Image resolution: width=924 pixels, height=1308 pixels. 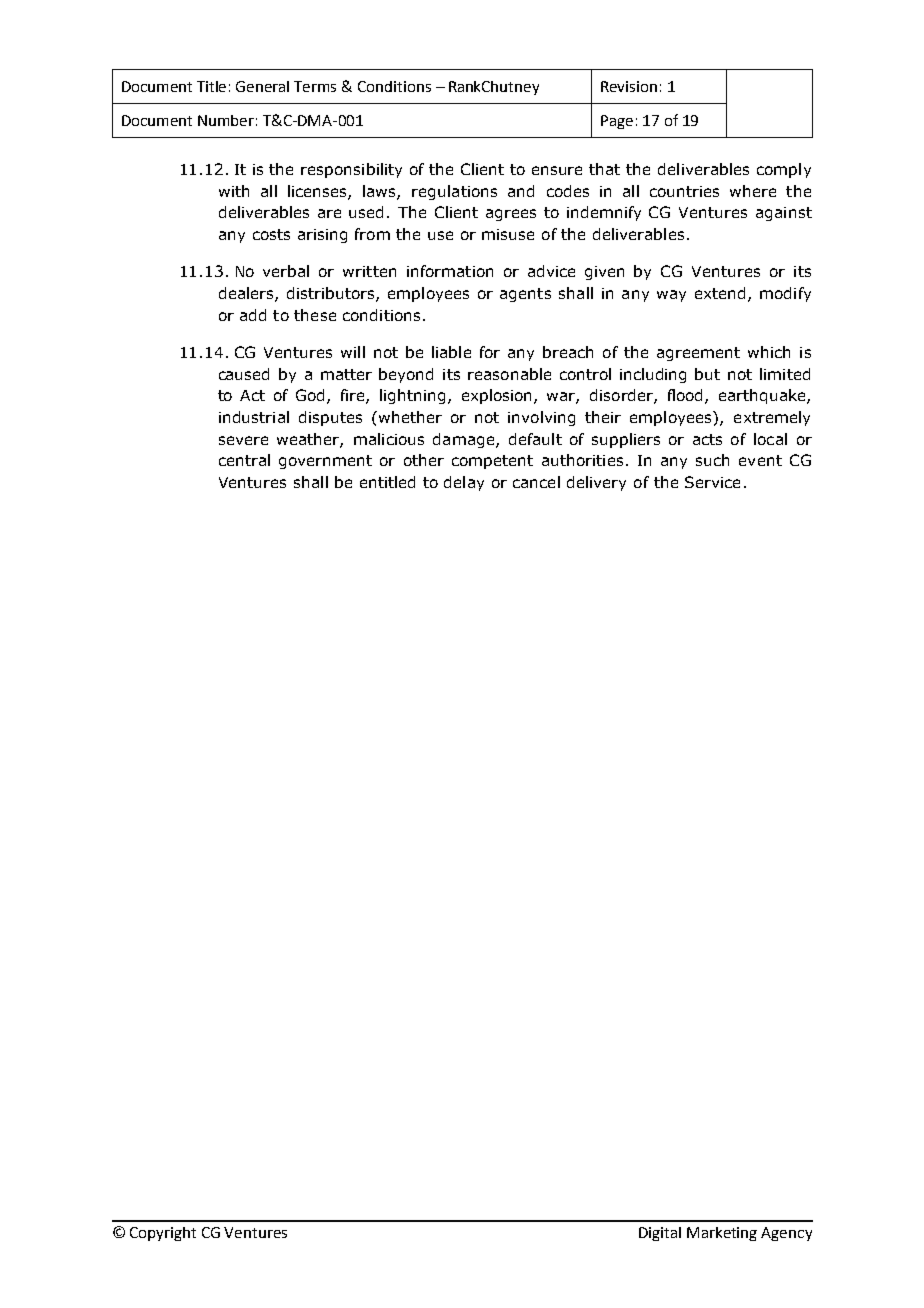 What do you see at coordinates (684, 191) in the image?
I see `countries` at bounding box center [684, 191].
